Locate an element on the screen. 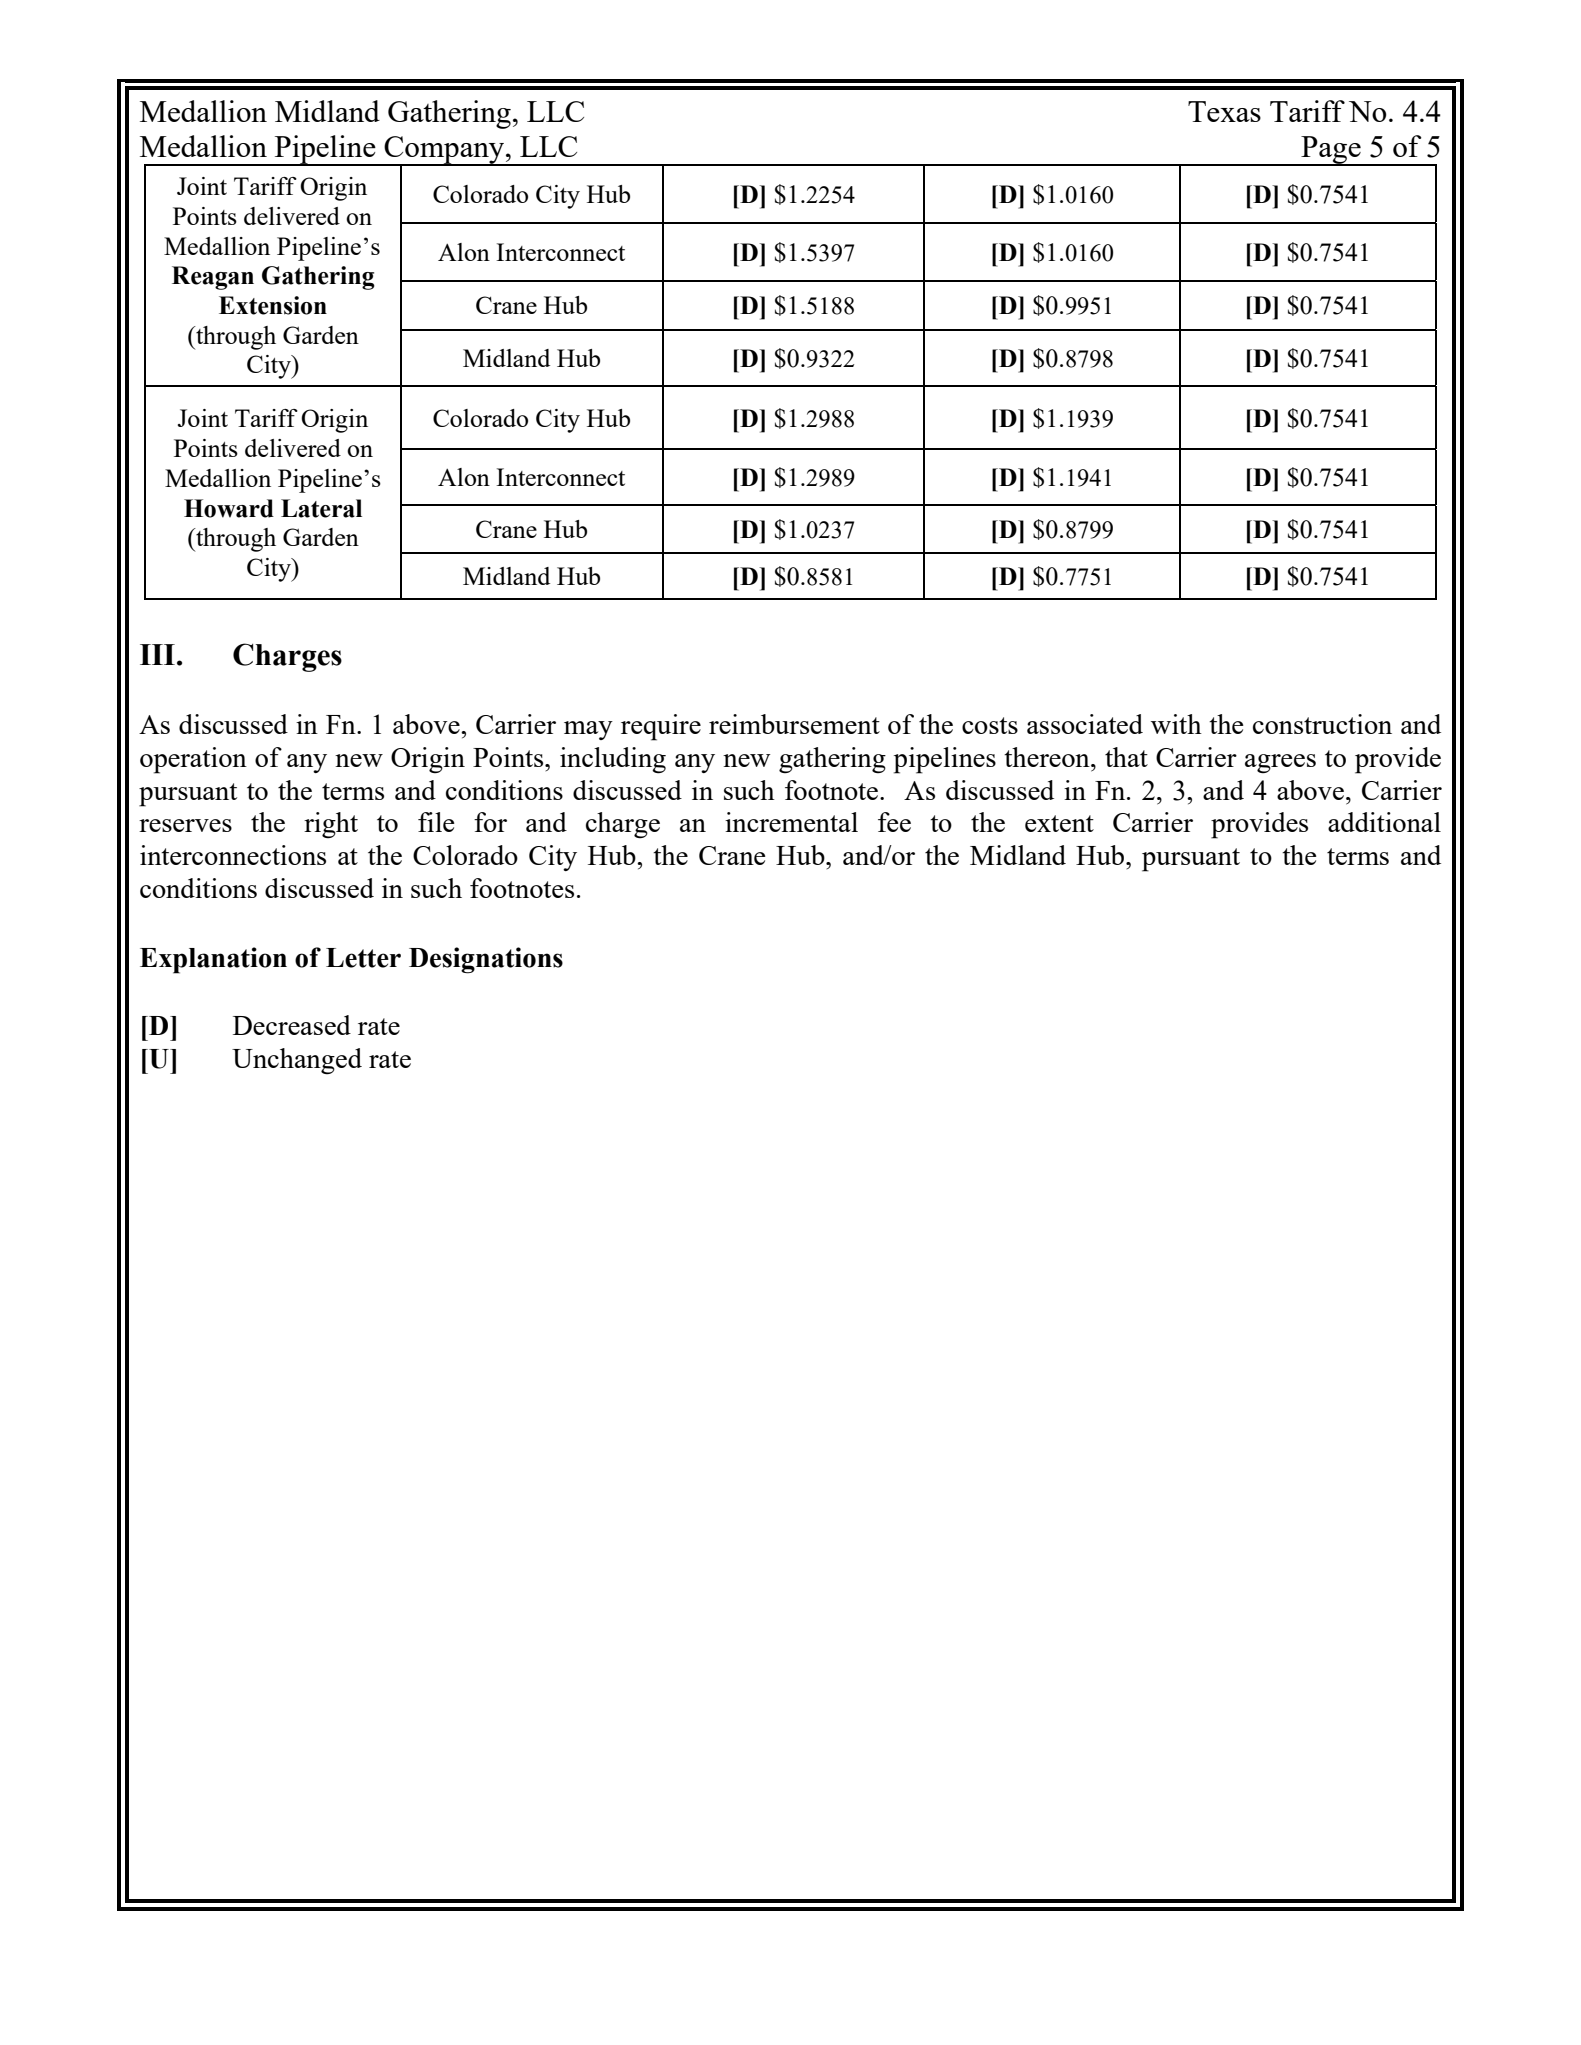  Decreased is located at coordinates (292, 1025).
